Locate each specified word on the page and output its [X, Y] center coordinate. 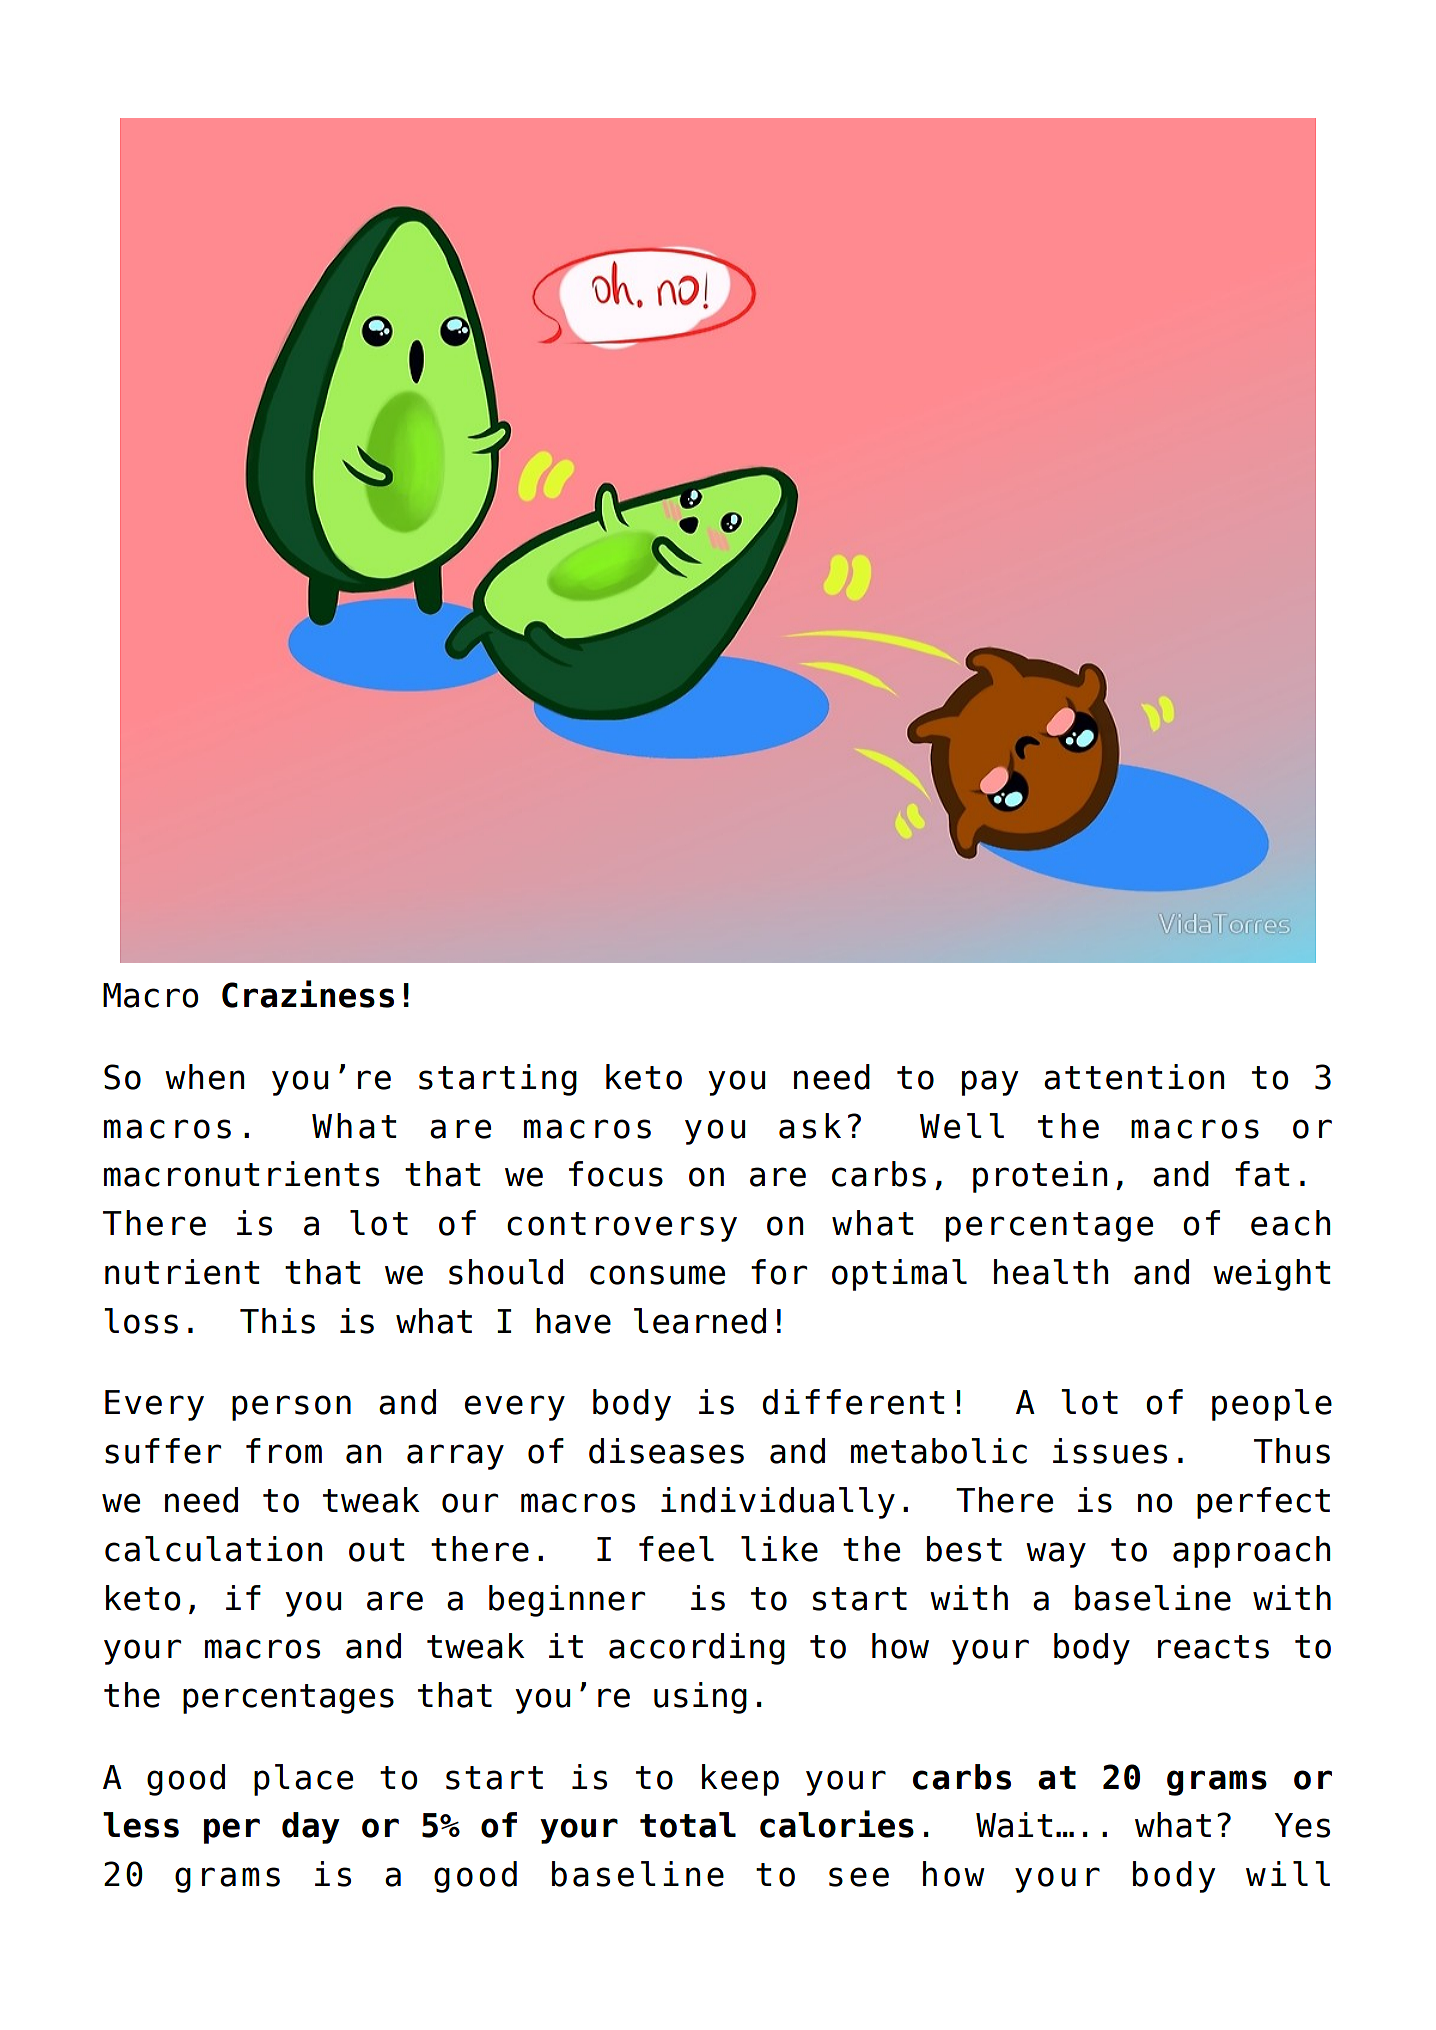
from [284, 1451]
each [1290, 1223]
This [277, 1321]
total [688, 1825]
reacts [1213, 1647]
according [697, 1649]
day [311, 1828]
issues [1110, 1451]
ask [810, 1126]
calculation [213, 1549]
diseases [666, 1451]
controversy [622, 1227]
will [1288, 1873]
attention [1134, 1077]
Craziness [308, 994]
